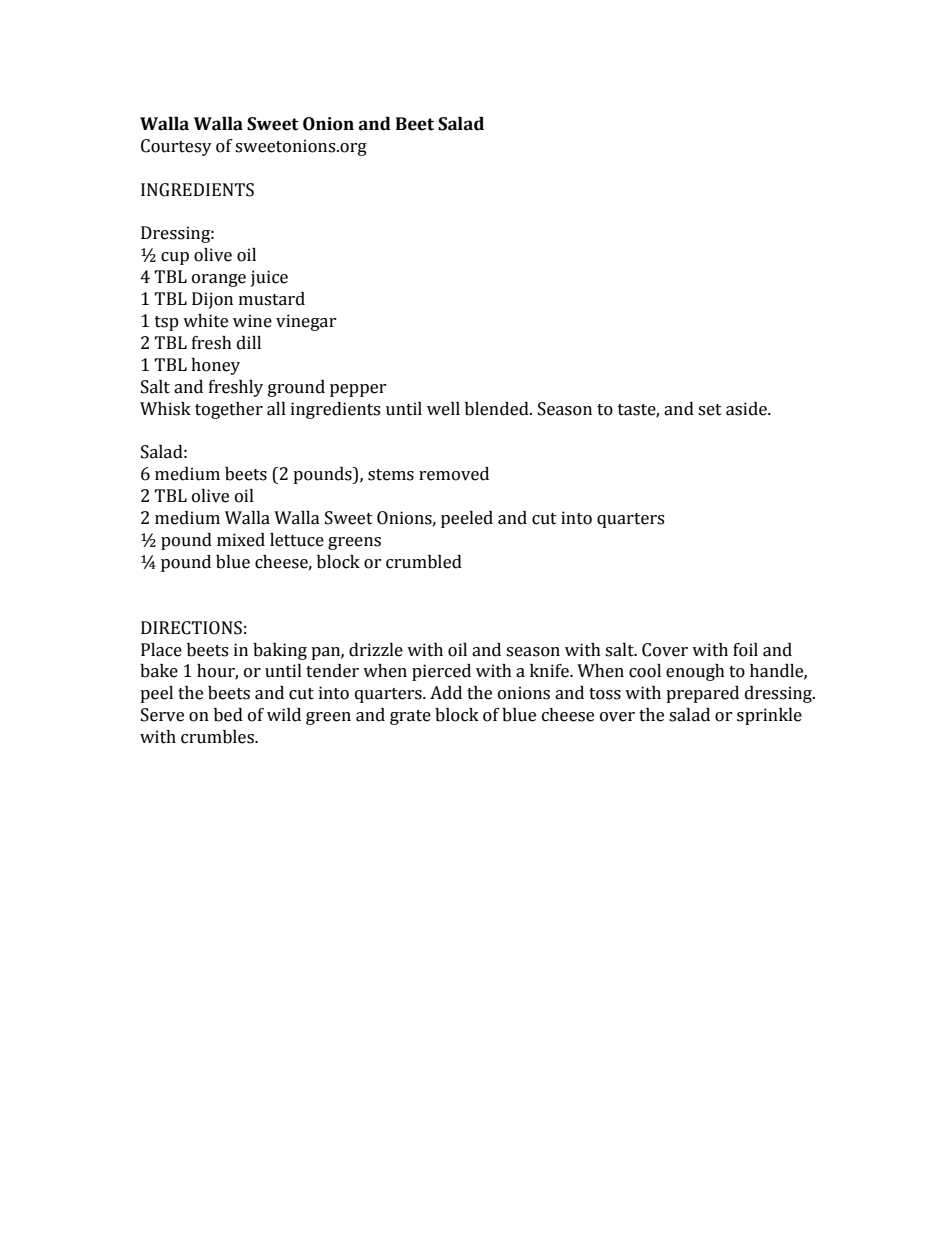 The width and height of the screenshot is (952, 1233). Describe the element at coordinates (176, 147) in the screenshot. I see `Courtesy` at that location.
